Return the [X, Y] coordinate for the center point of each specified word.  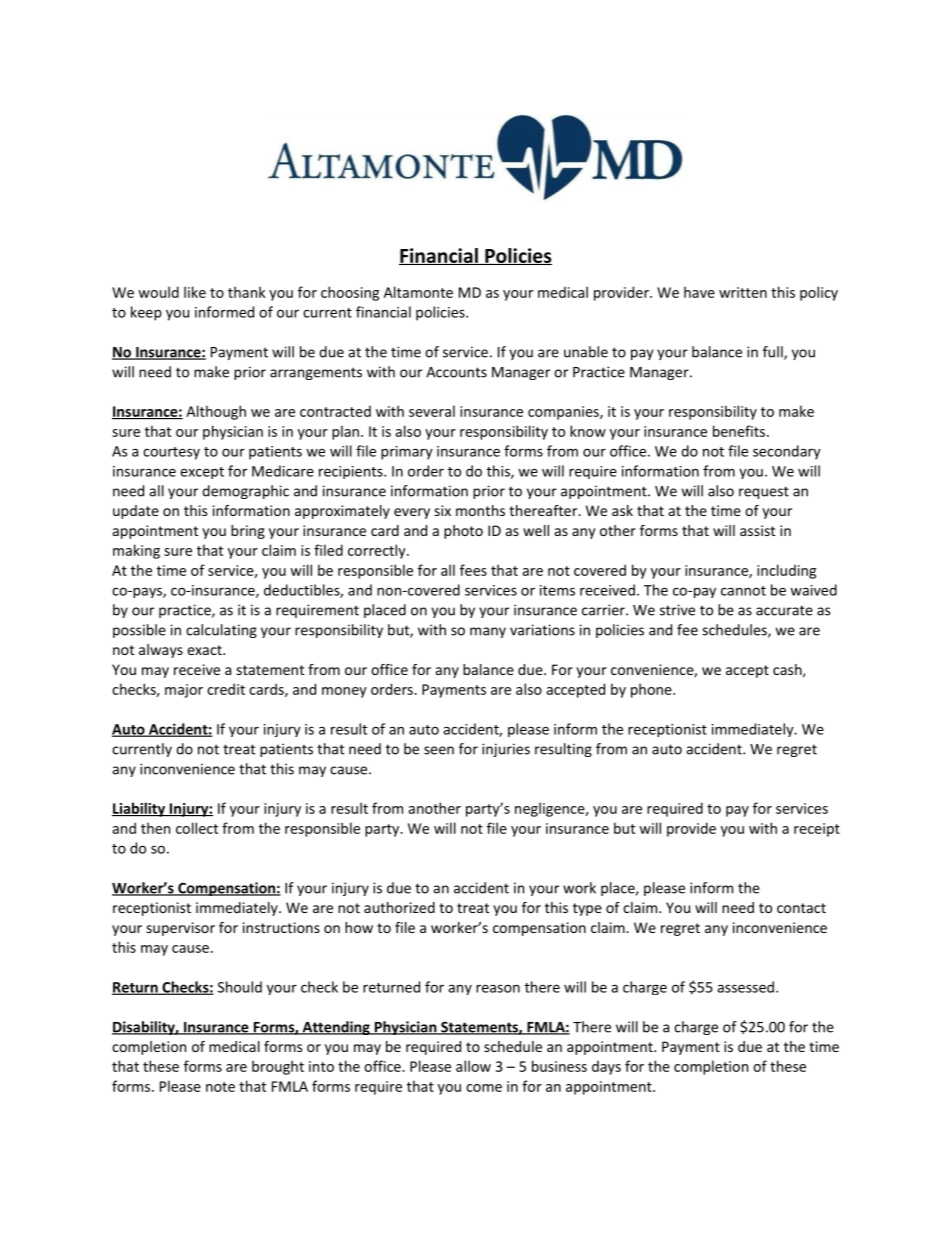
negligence [550, 809]
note [220, 1087]
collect [197, 828]
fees [473, 570]
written [743, 292]
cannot [743, 591]
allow [473, 1066]
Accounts [456, 372]
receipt [817, 830]
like [195, 292]
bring [248, 532]
